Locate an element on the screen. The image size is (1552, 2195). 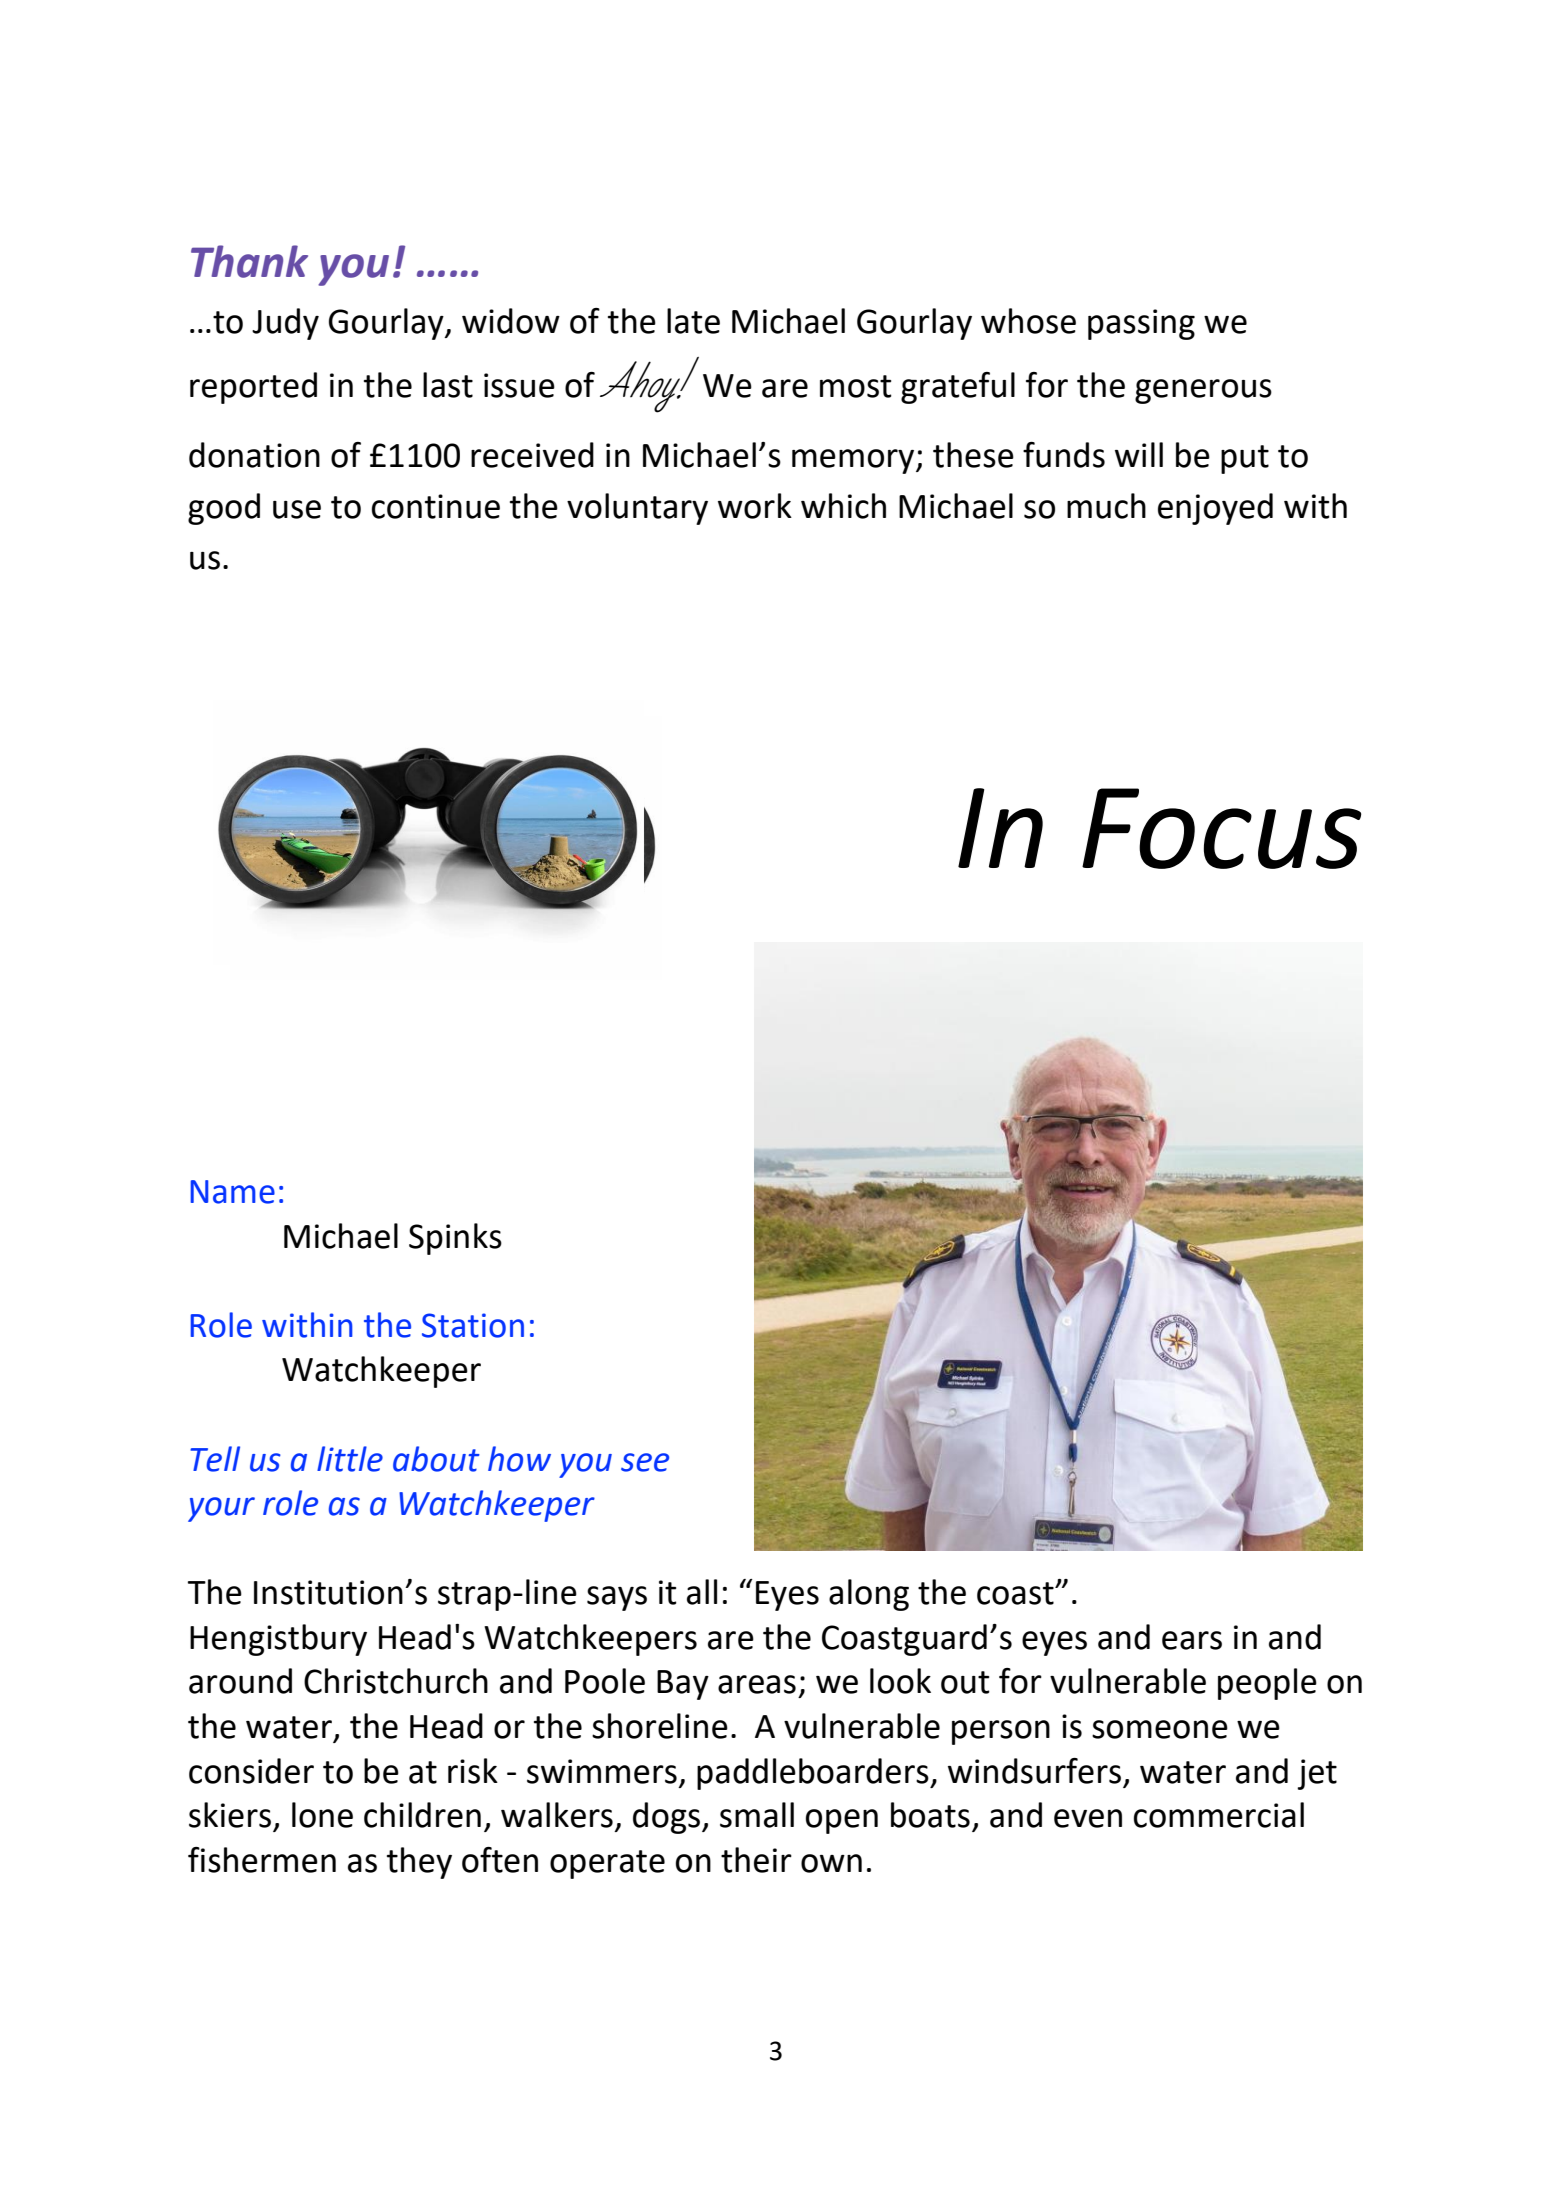
Focus is located at coordinates (1221, 828).
